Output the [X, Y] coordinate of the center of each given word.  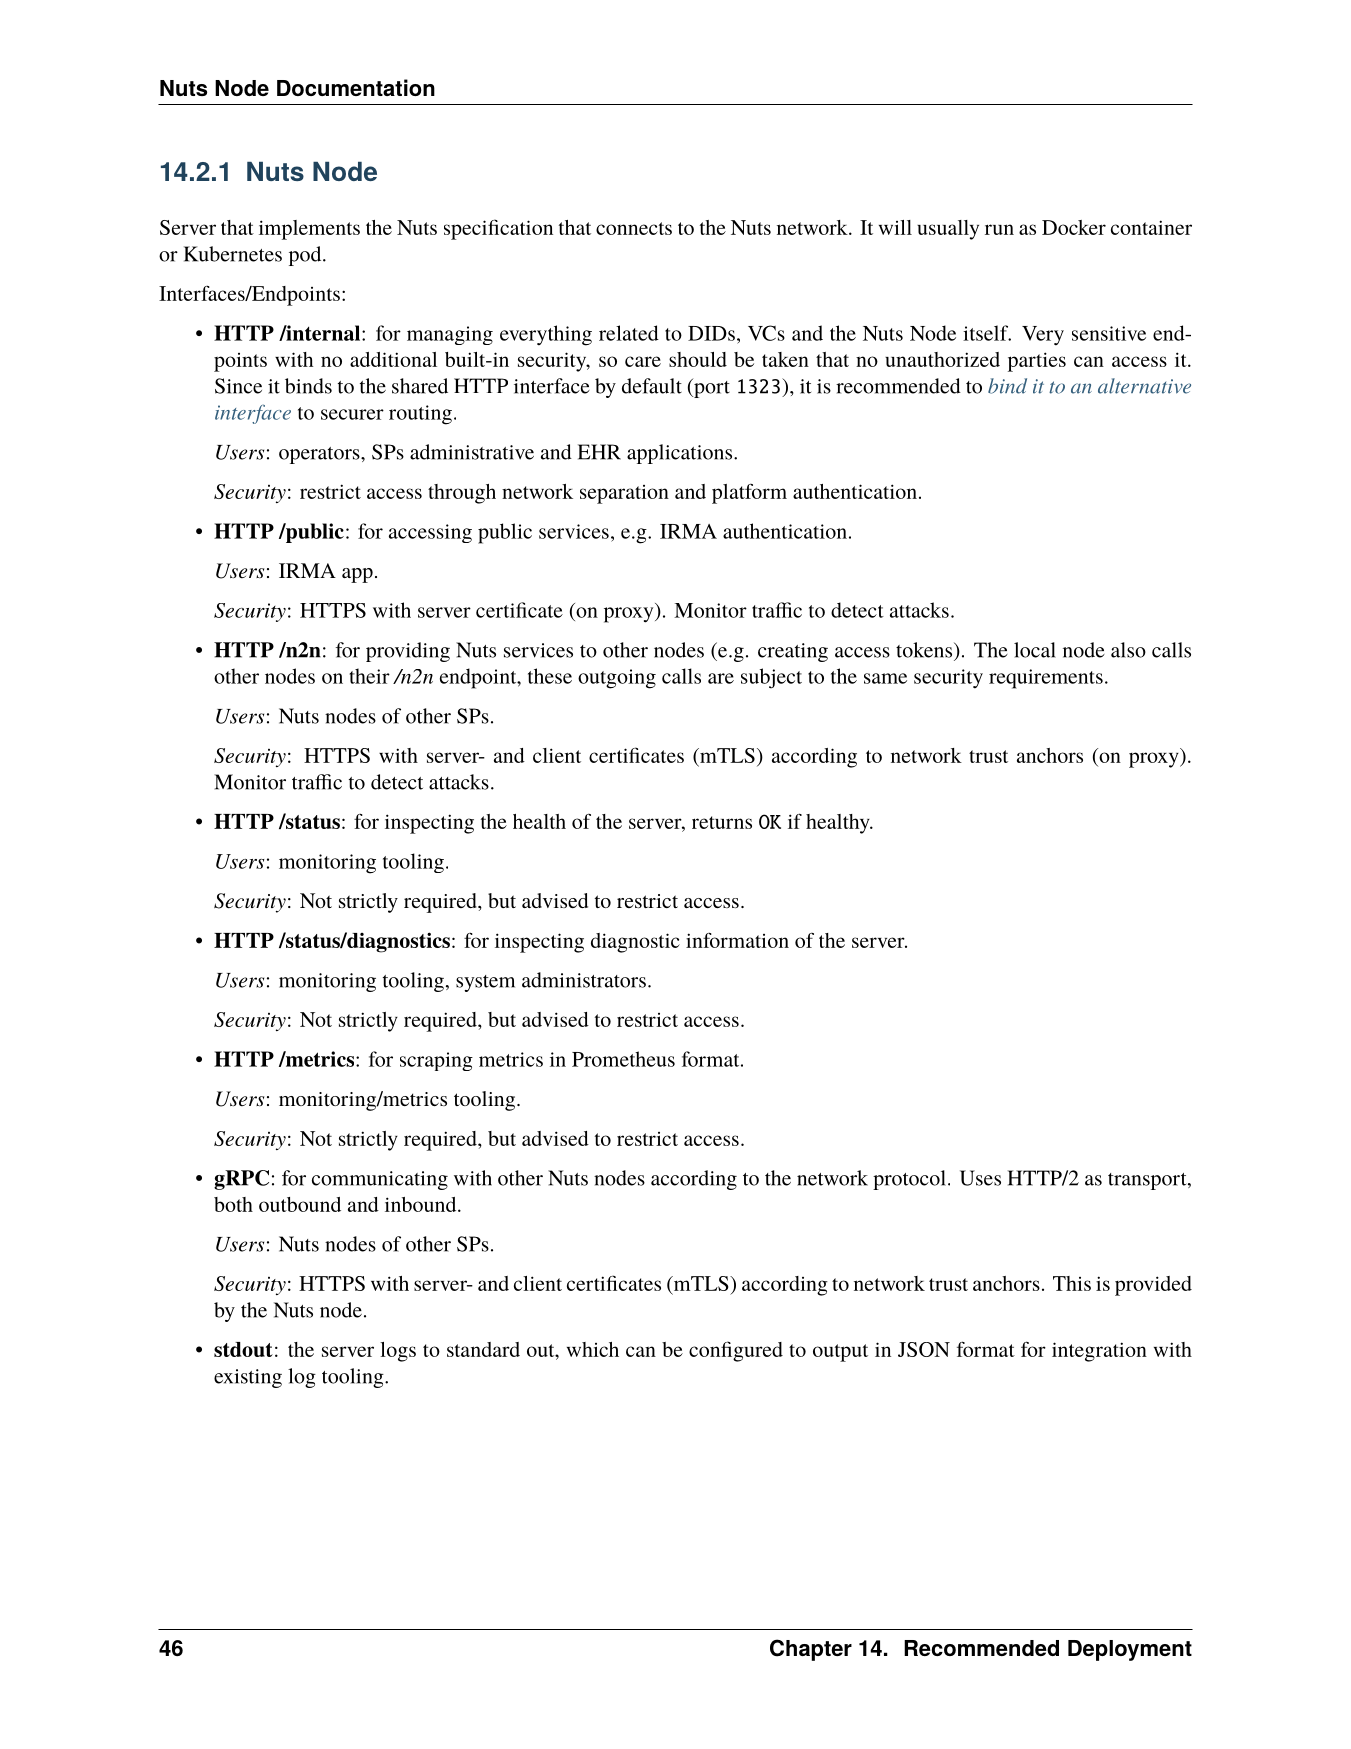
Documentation [356, 87]
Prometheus [623, 1059]
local [1035, 650]
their [369, 676]
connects [634, 228]
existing [248, 1378]
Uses [980, 1178]
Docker [1074, 227]
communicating [380, 1180]
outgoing [617, 679]
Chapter [811, 1650]
